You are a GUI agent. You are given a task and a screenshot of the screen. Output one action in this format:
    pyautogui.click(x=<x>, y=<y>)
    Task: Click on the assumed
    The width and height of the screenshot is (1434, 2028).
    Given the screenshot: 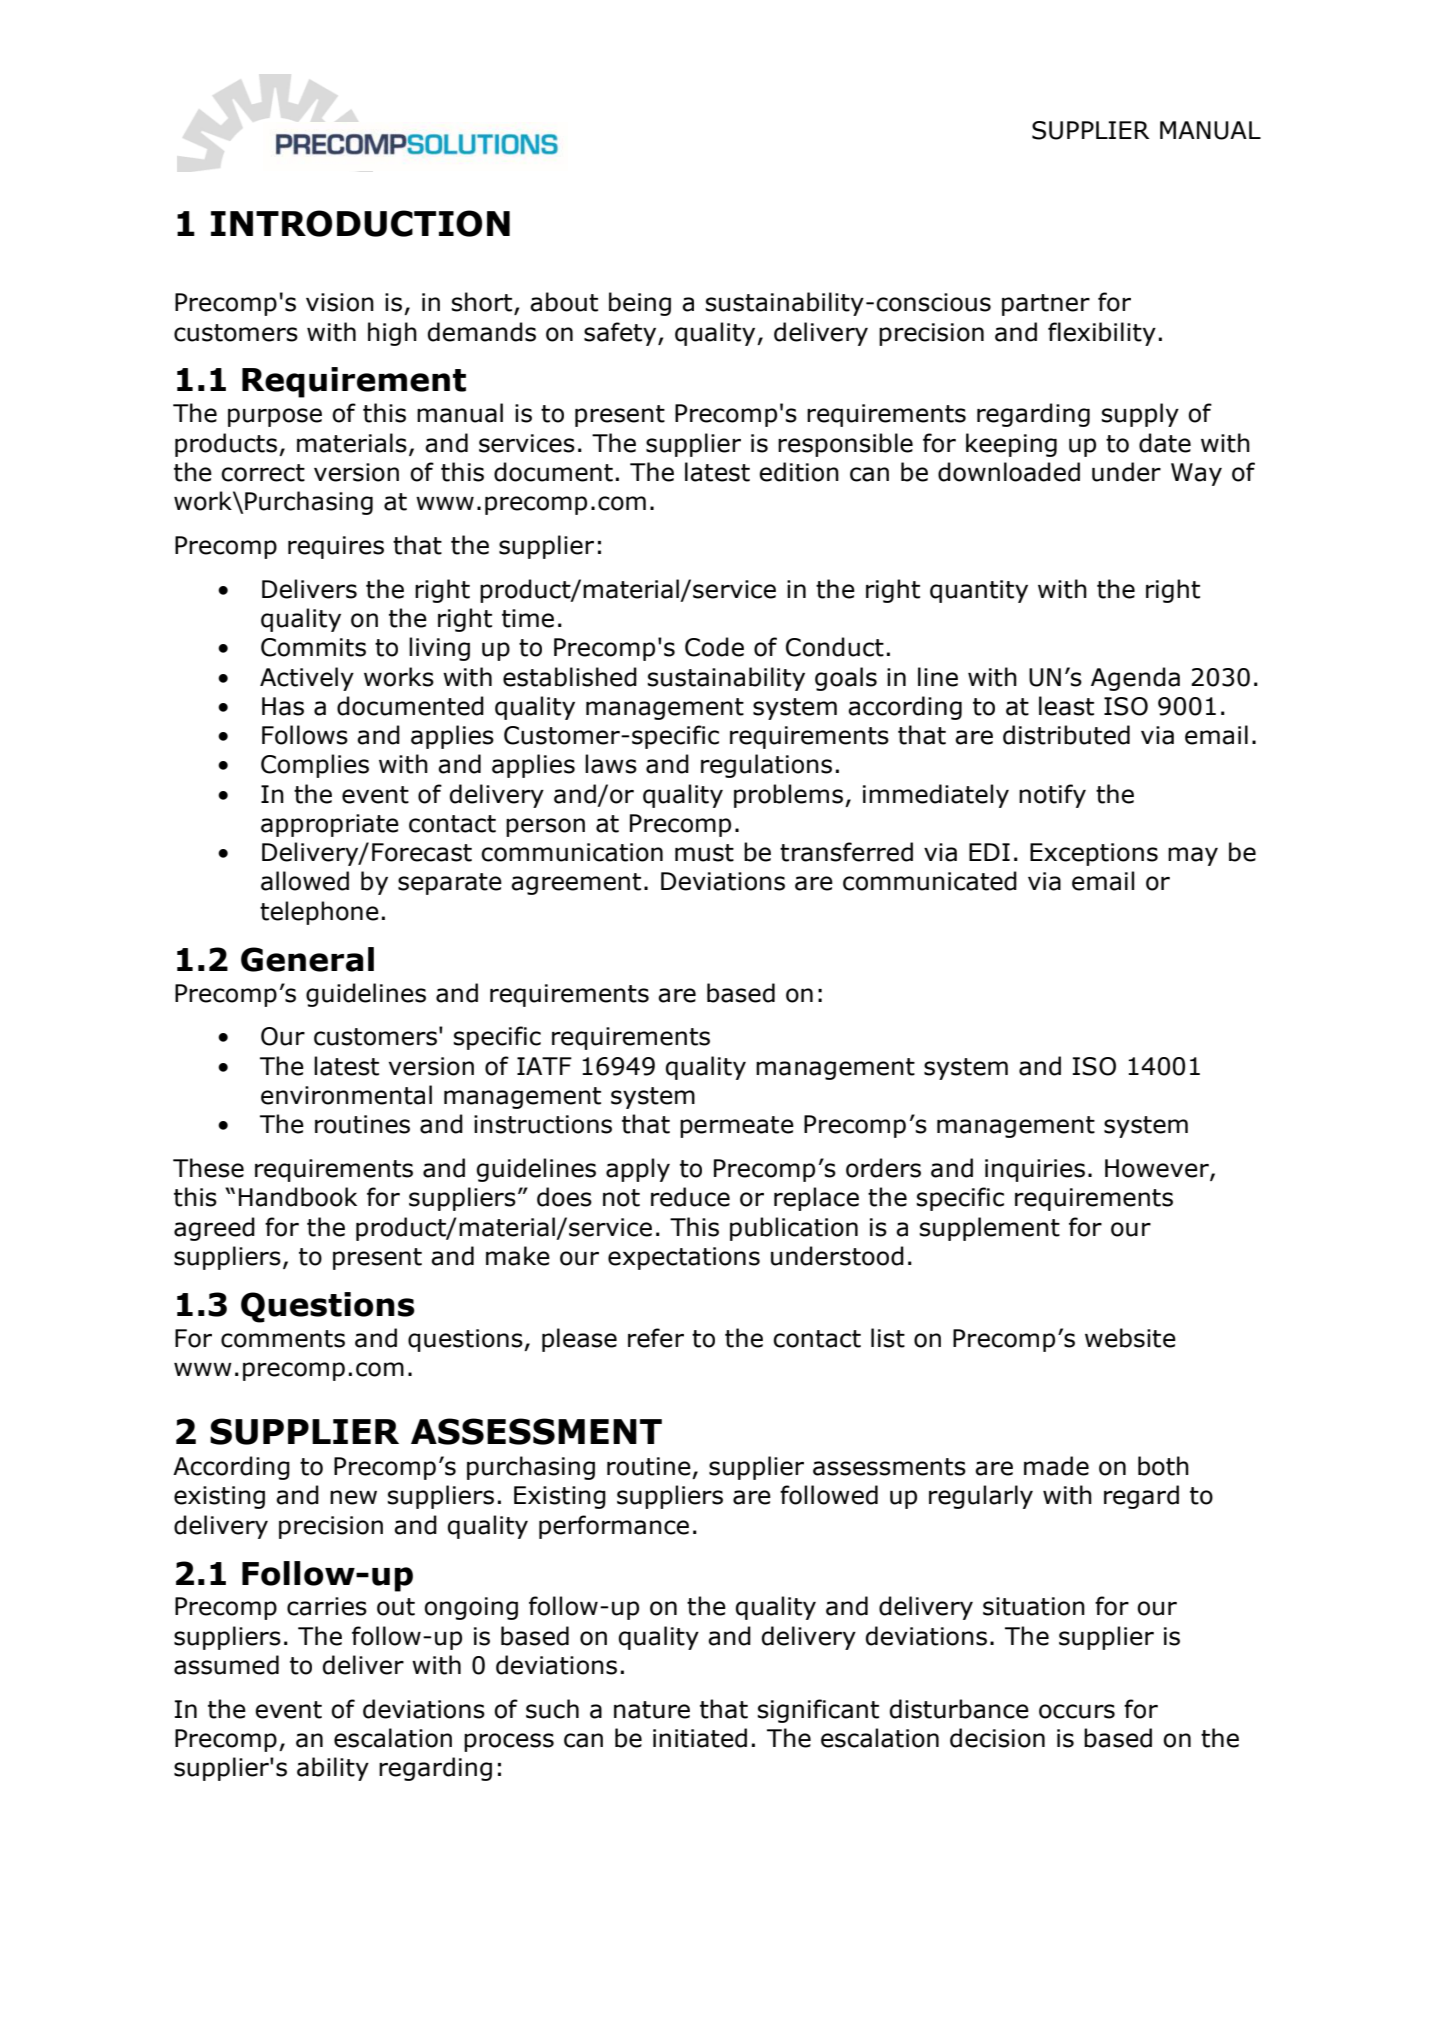 What is the action you would take?
    pyautogui.click(x=226, y=1665)
